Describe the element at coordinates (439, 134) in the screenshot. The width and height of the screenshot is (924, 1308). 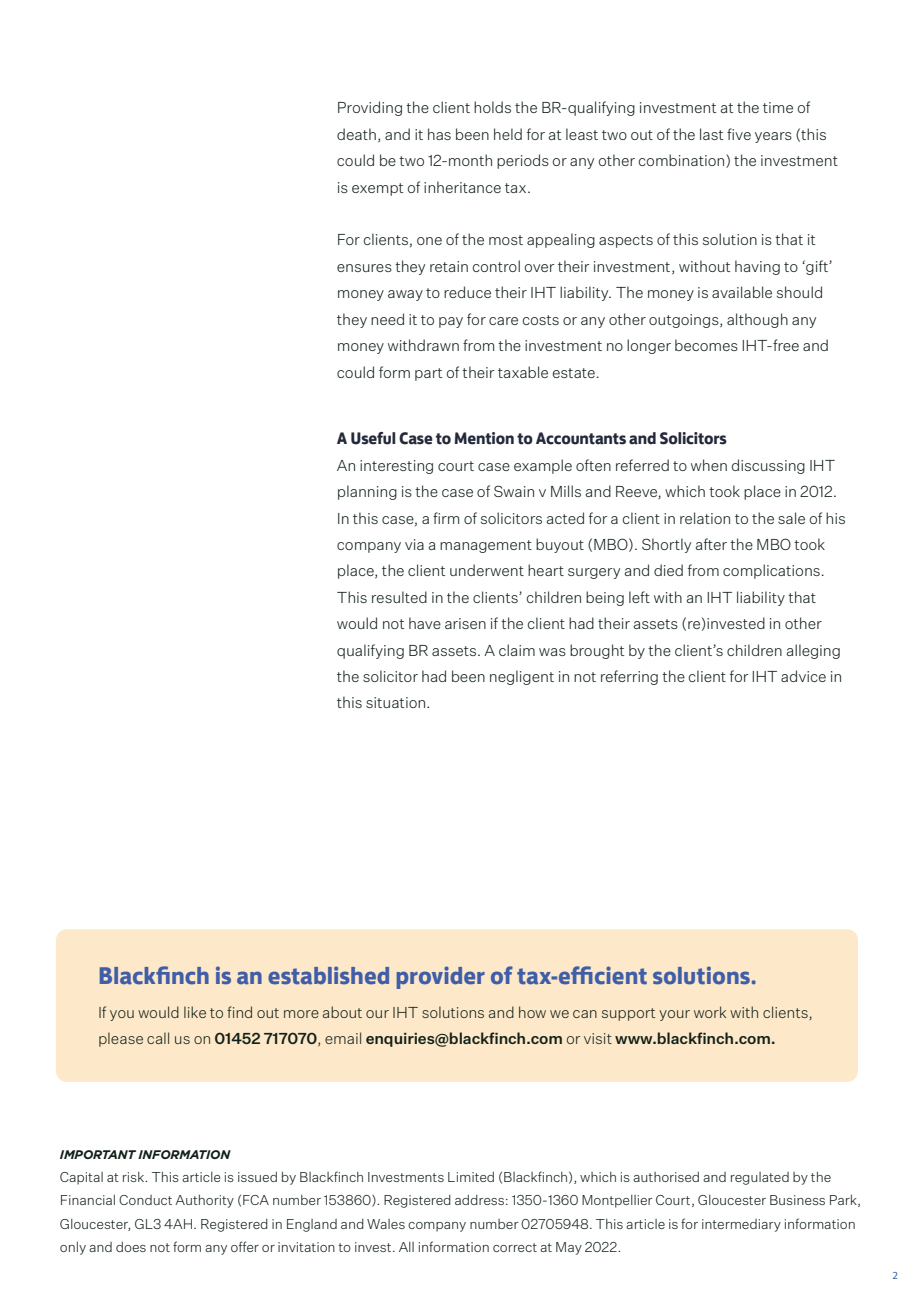
I see `has` at that location.
